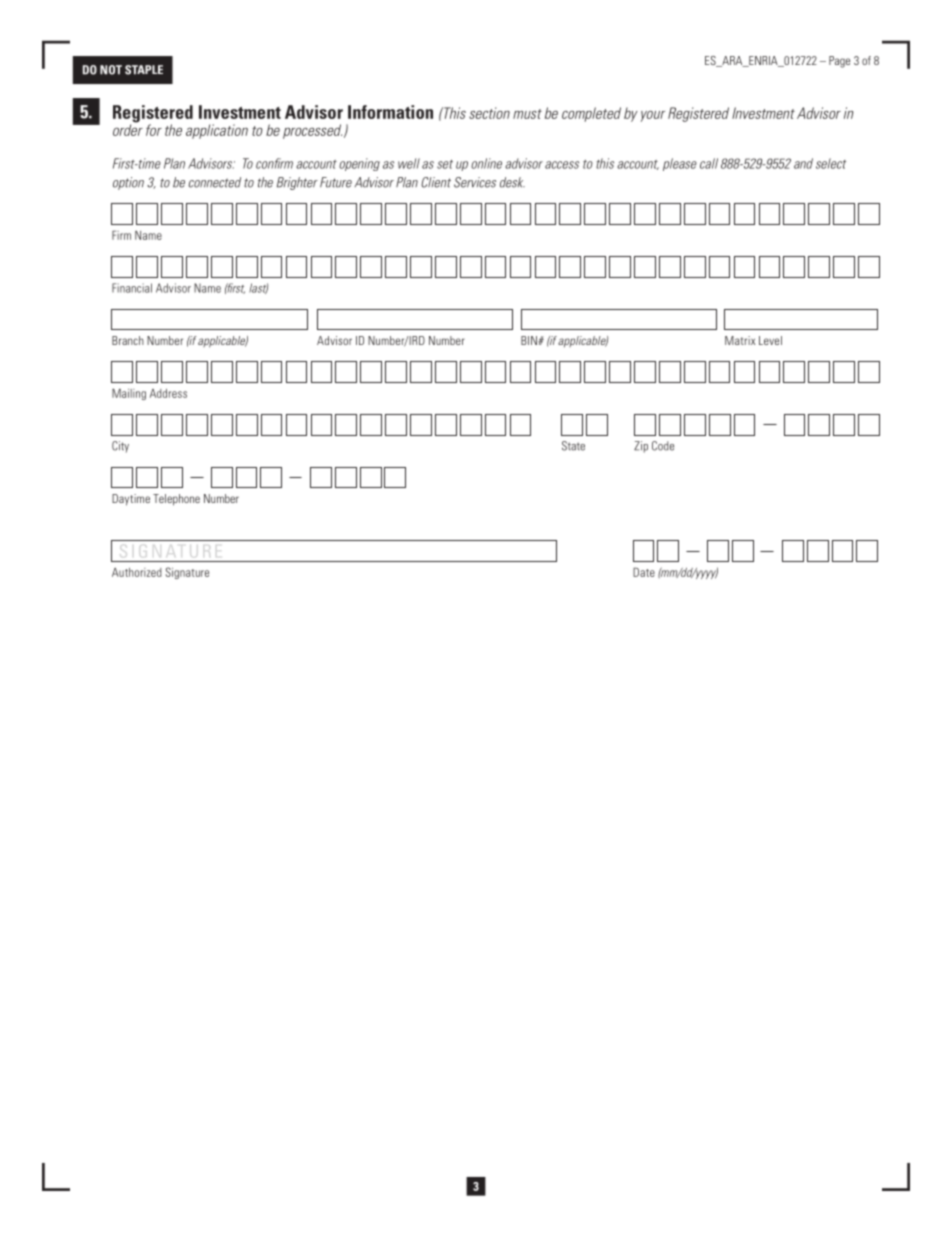 The image size is (952, 1233). What do you see at coordinates (573, 446) in the image?
I see `State` at bounding box center [573, 446].
